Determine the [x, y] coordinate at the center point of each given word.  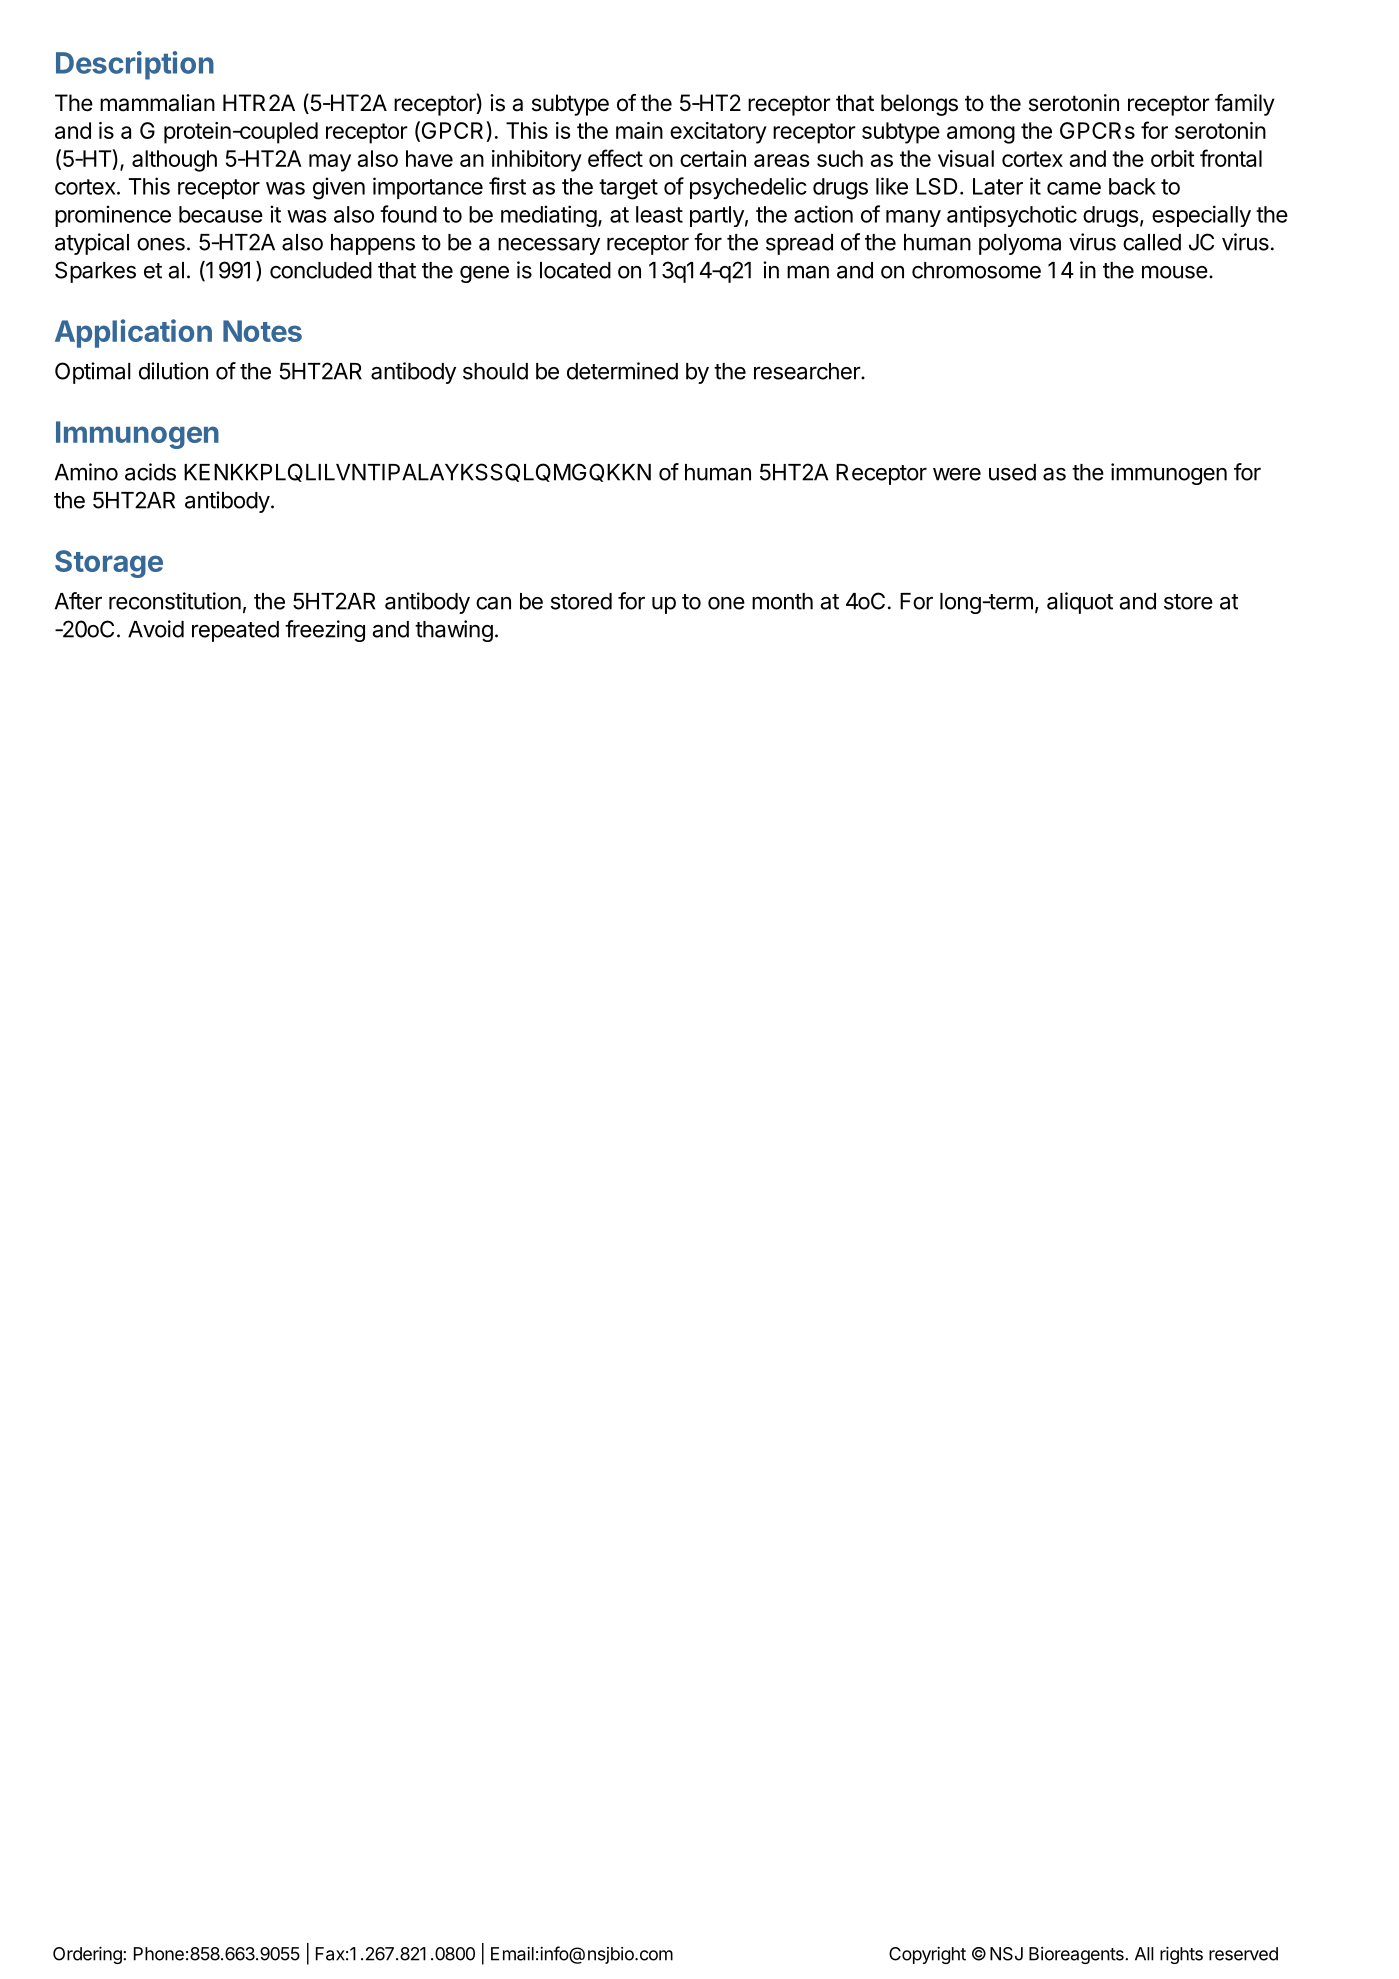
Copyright [927, 1955]
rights [1181, 1955]
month [782, 601]
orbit [1173, 158]
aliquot [1080, 603]
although [174, 161]
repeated [235, 631]
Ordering [88, 1955]
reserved [1243, 1954]
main [639, 130]
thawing [454, 631]
